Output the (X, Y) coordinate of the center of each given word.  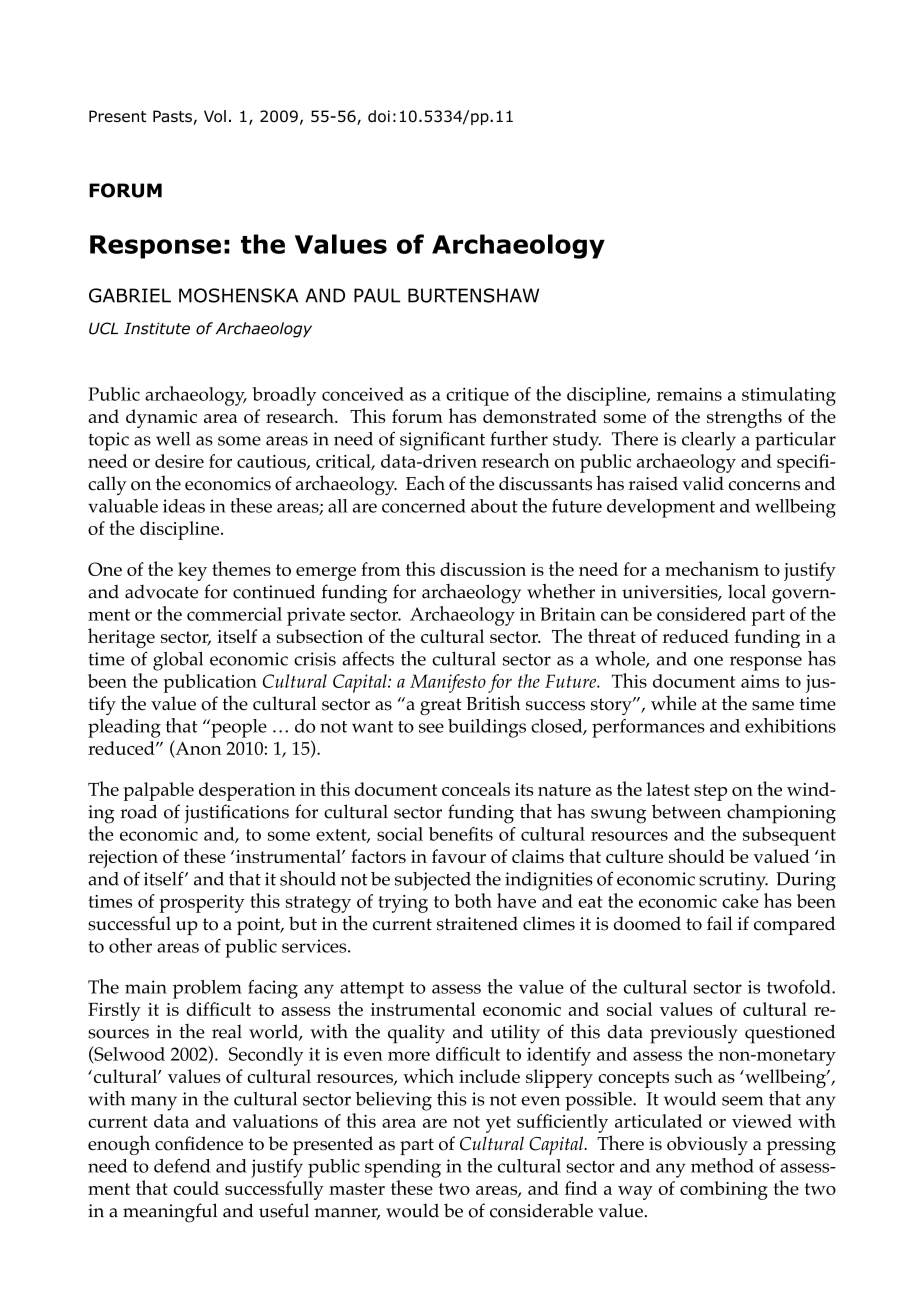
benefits (461, 834)
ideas (184, 506)
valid (703, 483)
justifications (237, 814)
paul (377, 295)
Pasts (172, 116)
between (686, 811)
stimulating (789, 396)
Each (425, 483)
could (196, 1188)
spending (403, 1168)
